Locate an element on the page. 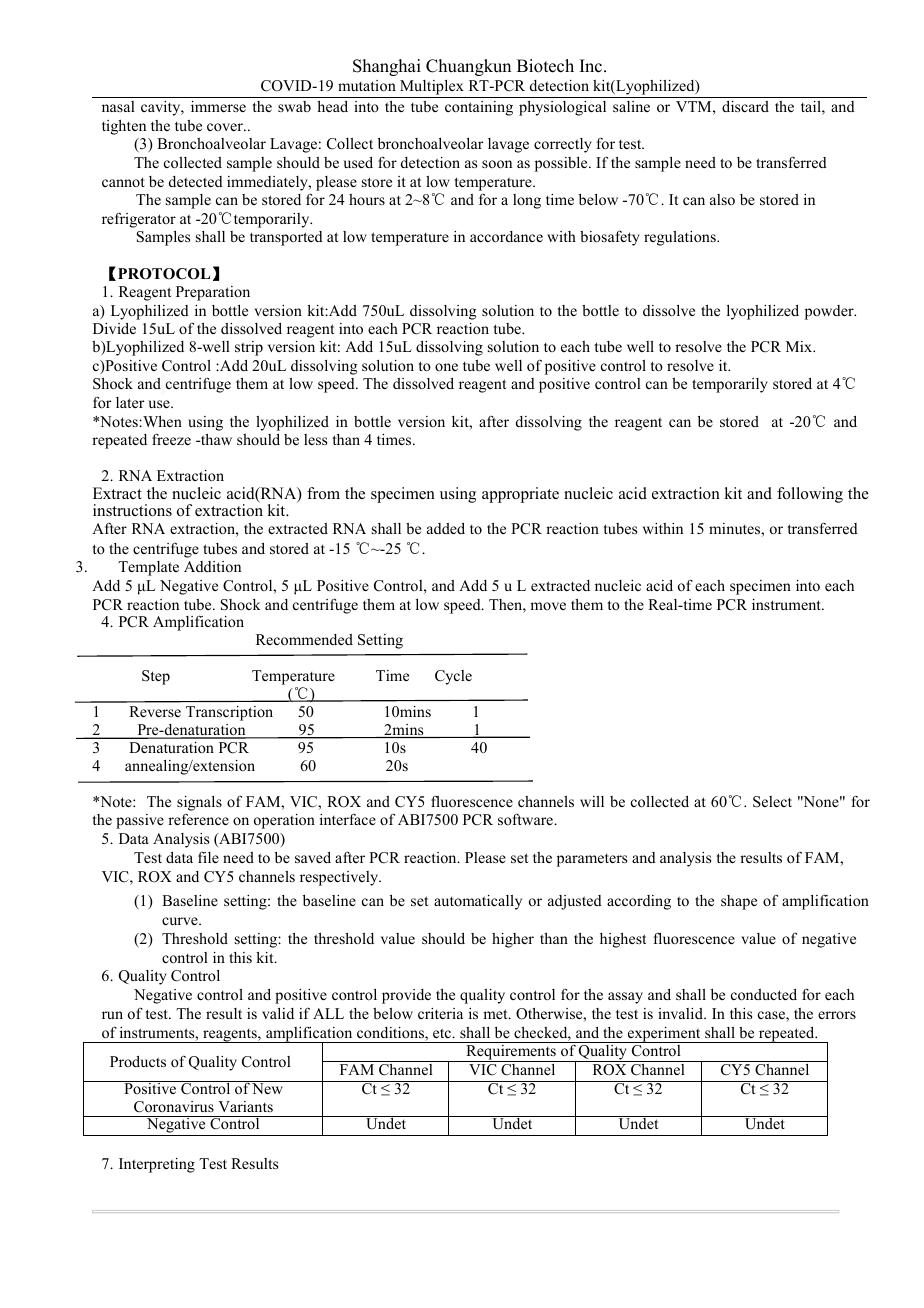  Requirements is located at coordinates (511, 1052).
